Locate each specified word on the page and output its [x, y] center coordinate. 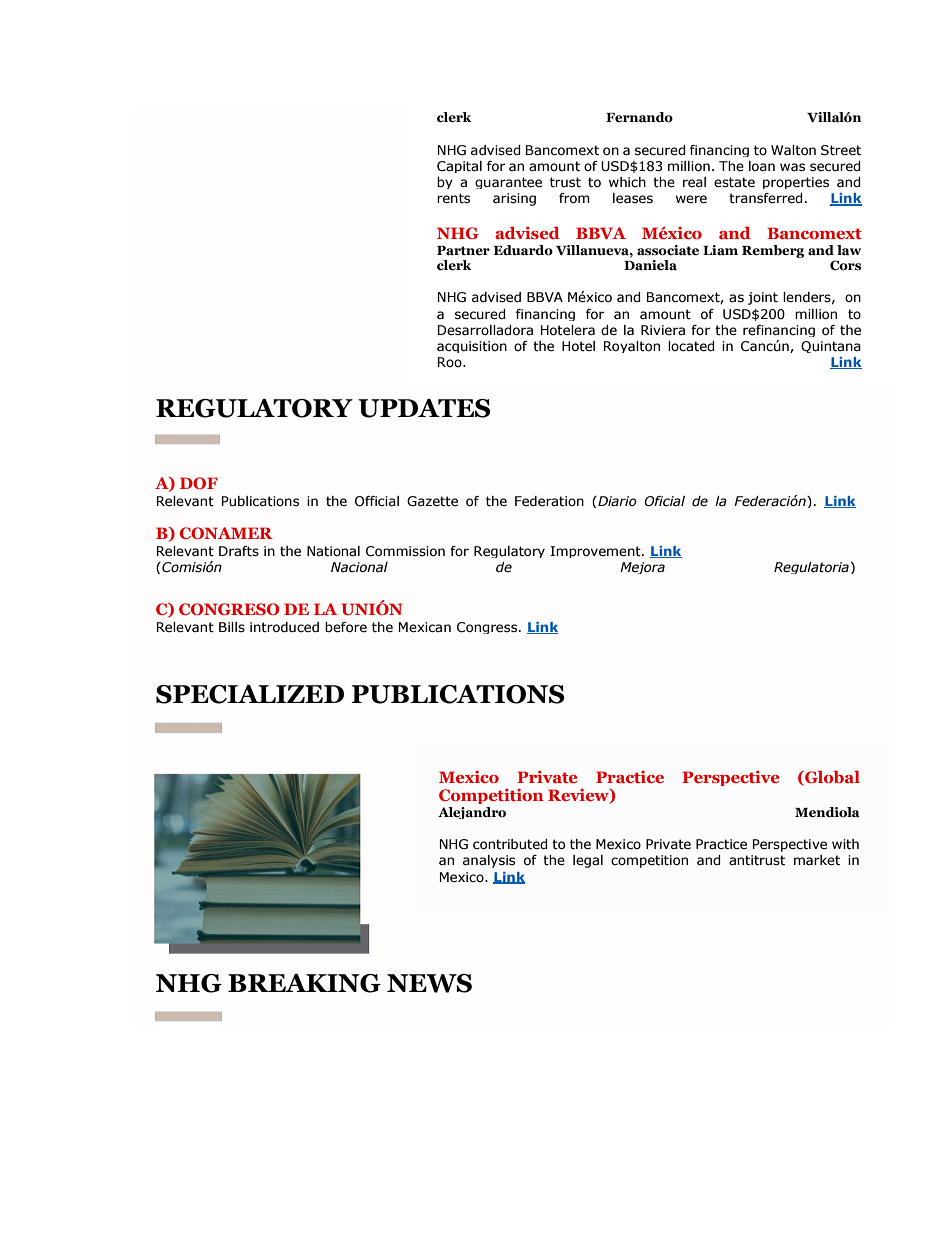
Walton [793, 150]
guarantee [508, 183]
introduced [284, 627]
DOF [199, 483]
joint [763, 298]
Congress [488, 628]
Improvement [596, 552]
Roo [451, 362]
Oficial [664, 501]
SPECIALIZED [250, 694]
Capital [459, 167]
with [845, 844]
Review [579, 796]
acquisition [472, 347]
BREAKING [304, 983]
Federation [549, 501]
